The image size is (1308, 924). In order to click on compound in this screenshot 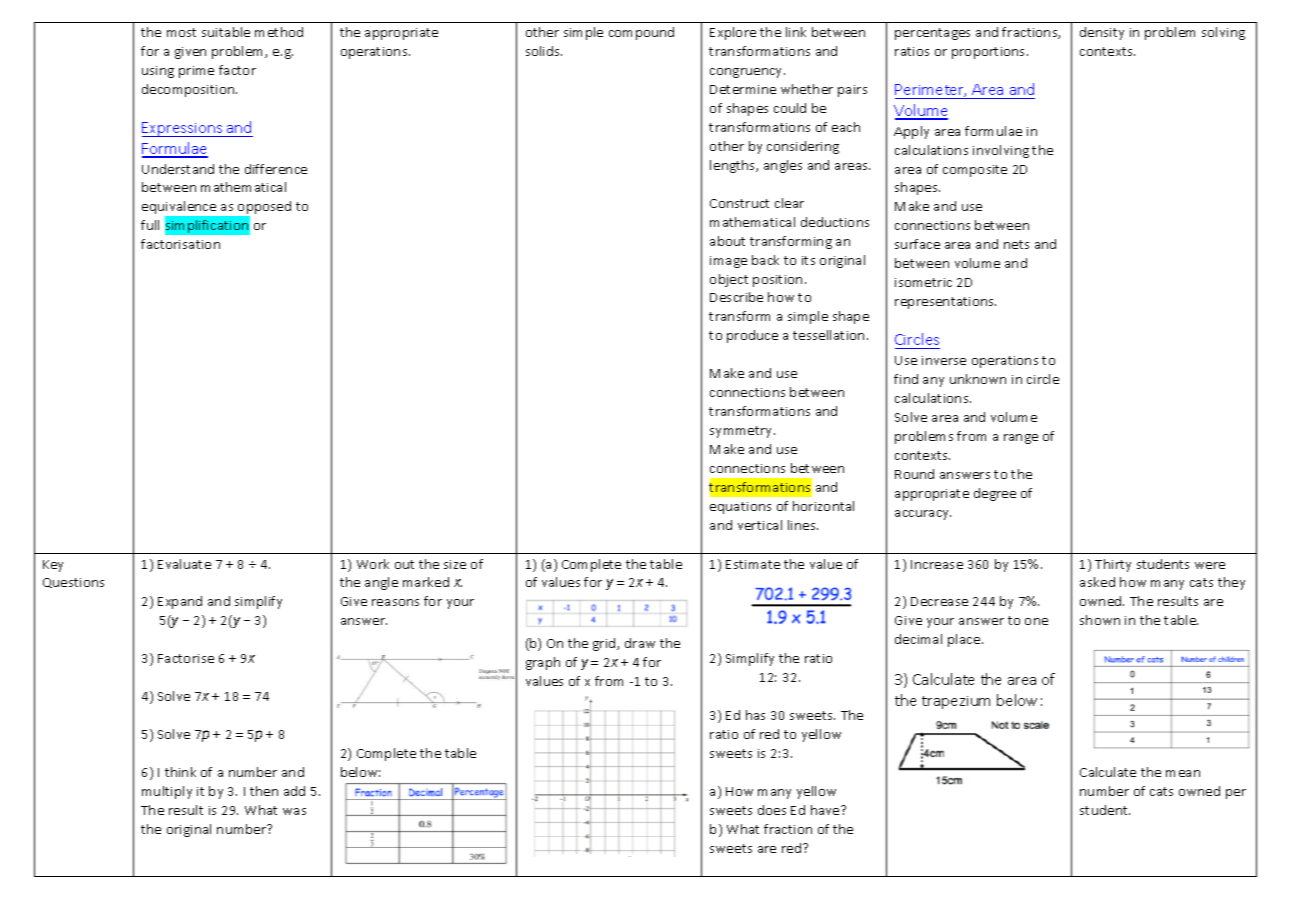, I will do `click(641, 33)`.
